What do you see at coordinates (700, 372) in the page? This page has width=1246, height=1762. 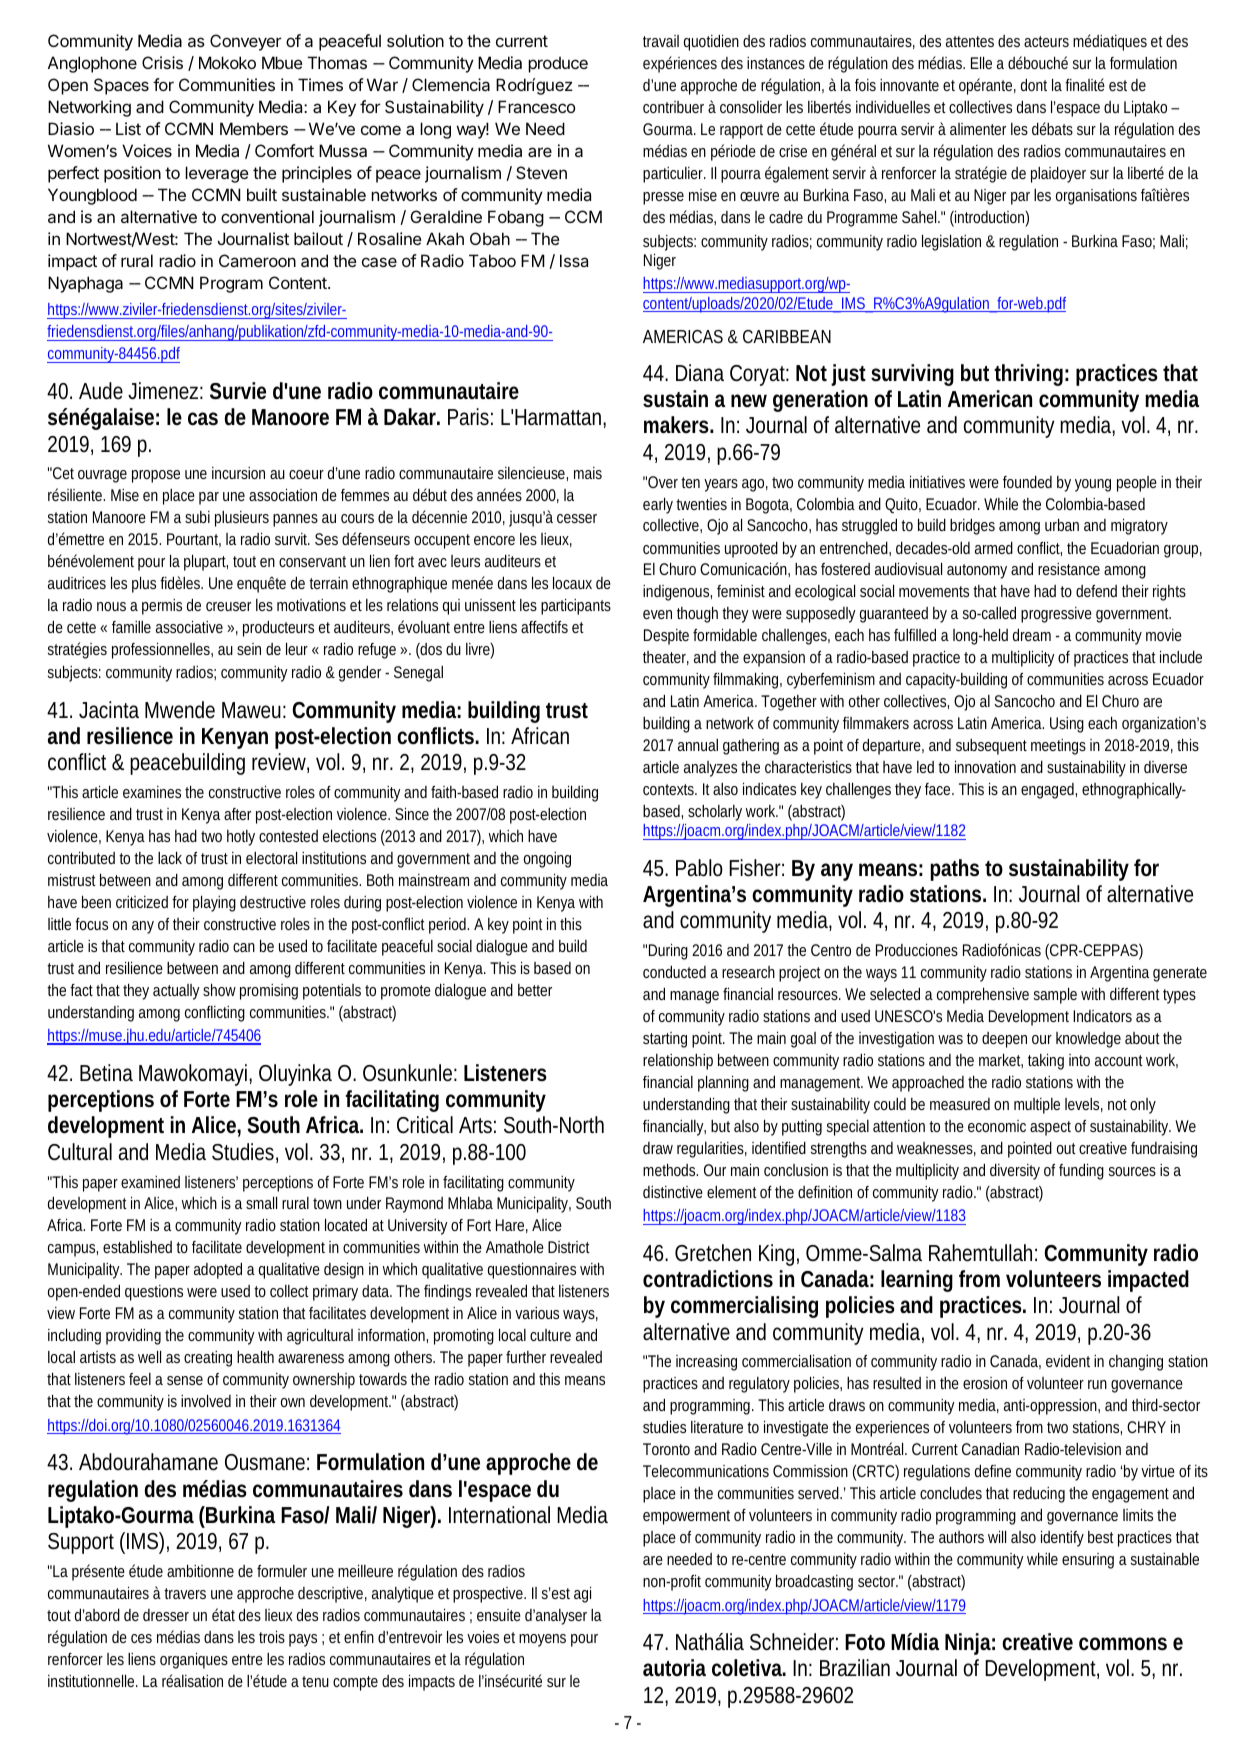 I see `Diana` at bounding box center [700, 372].
